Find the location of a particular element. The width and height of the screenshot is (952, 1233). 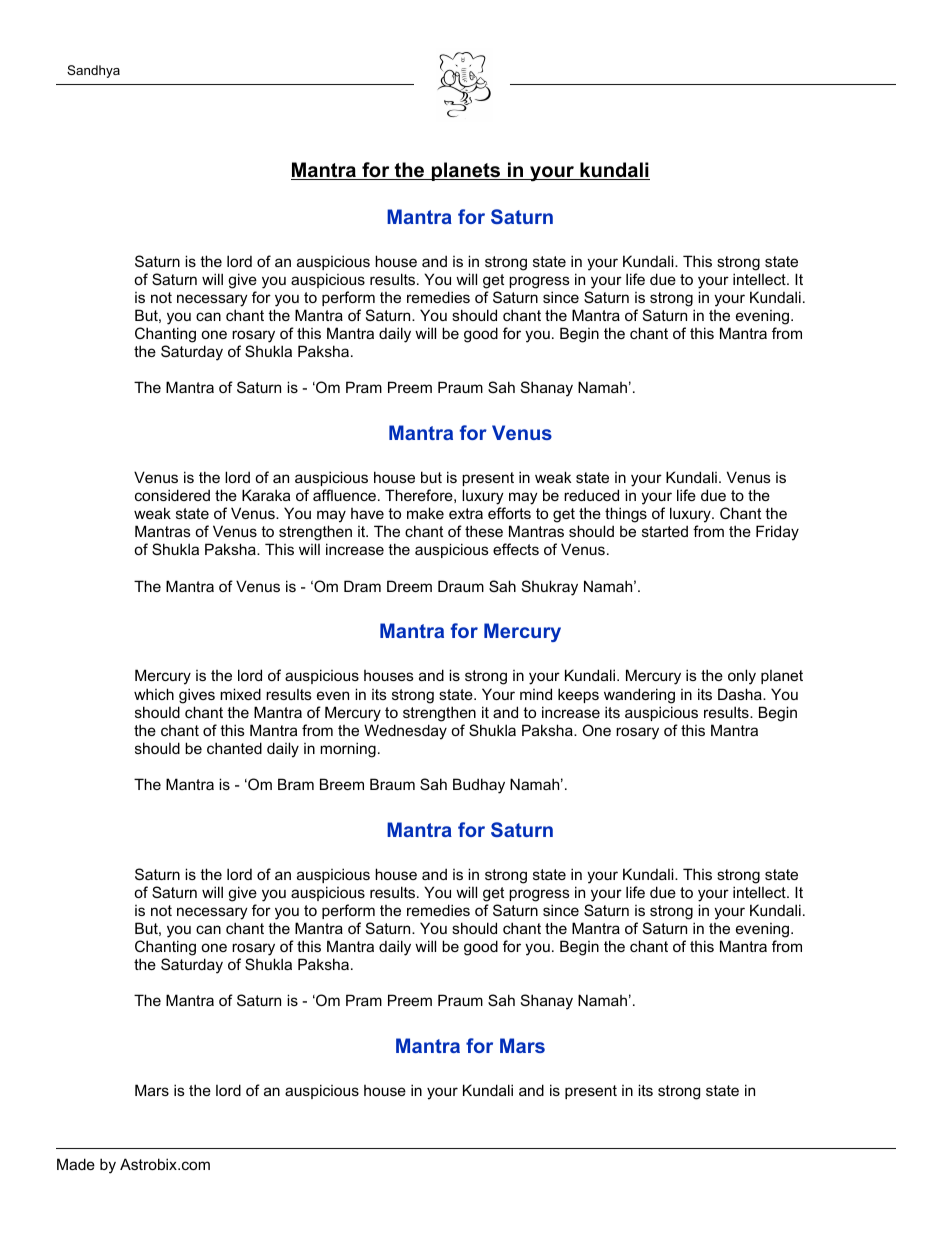

Made is located at coordinates (76, 1164).
